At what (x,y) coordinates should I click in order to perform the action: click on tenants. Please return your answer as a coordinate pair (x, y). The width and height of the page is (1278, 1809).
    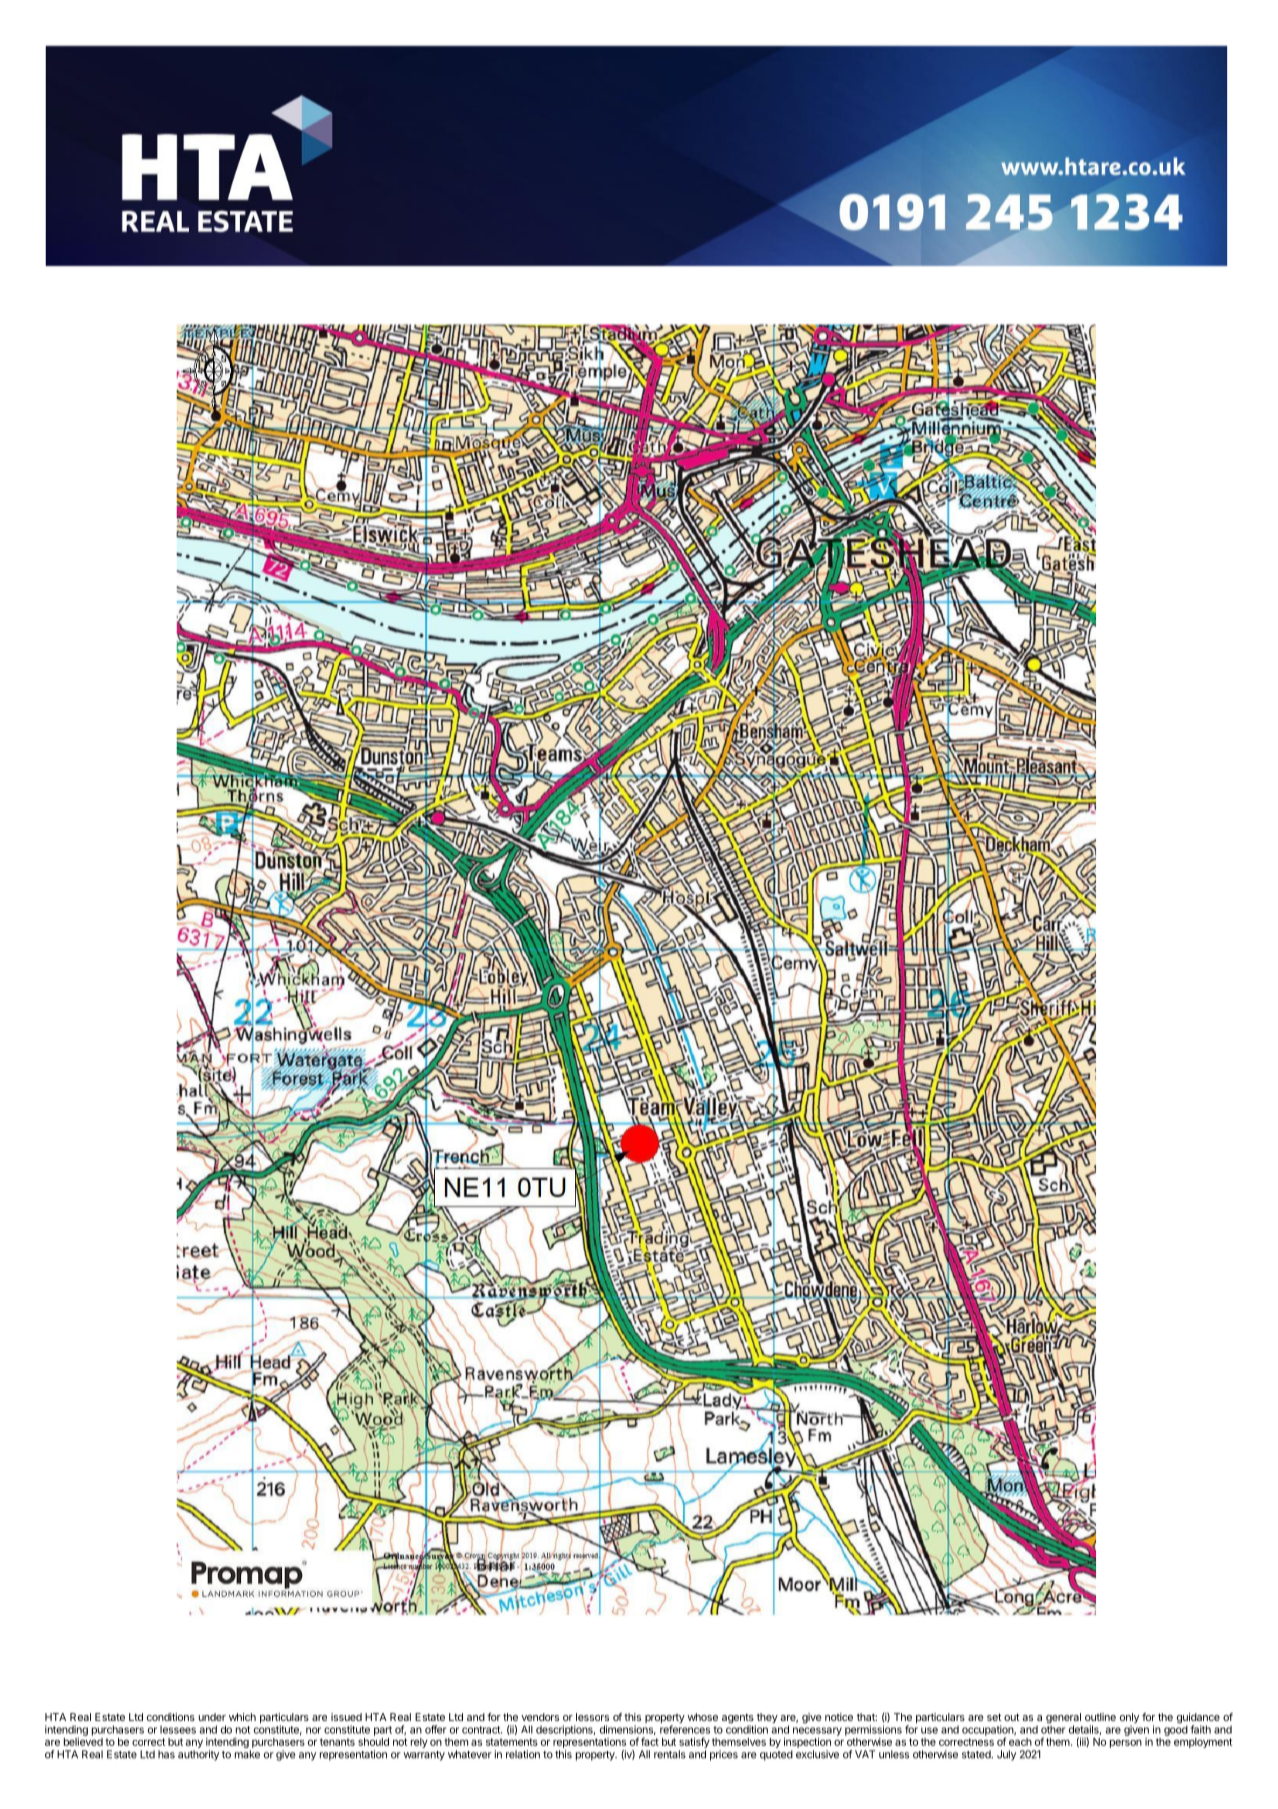
    Looking at the image, I should click on (337, 1742).
